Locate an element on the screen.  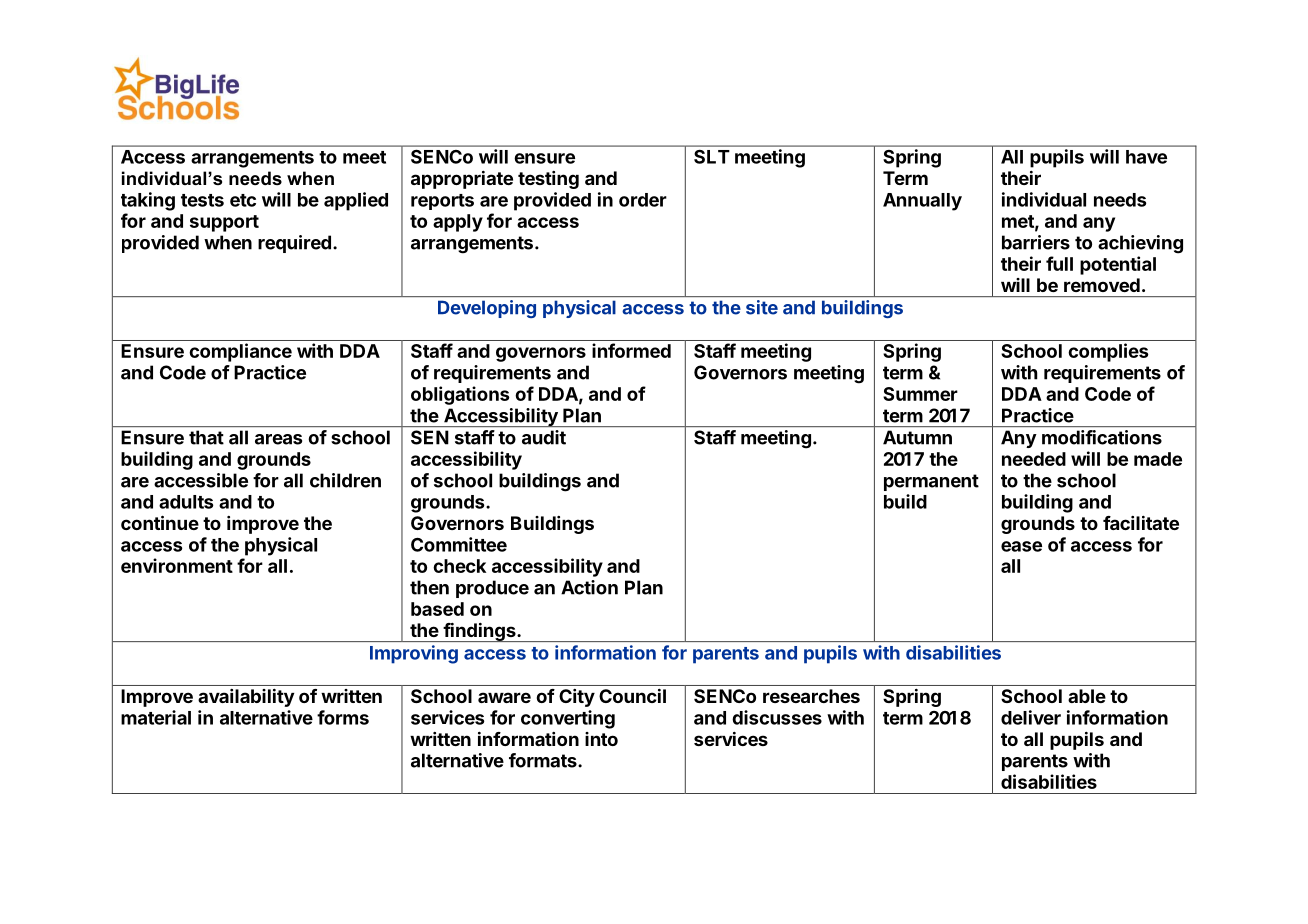
etc is located at coordinates (243, 200).
